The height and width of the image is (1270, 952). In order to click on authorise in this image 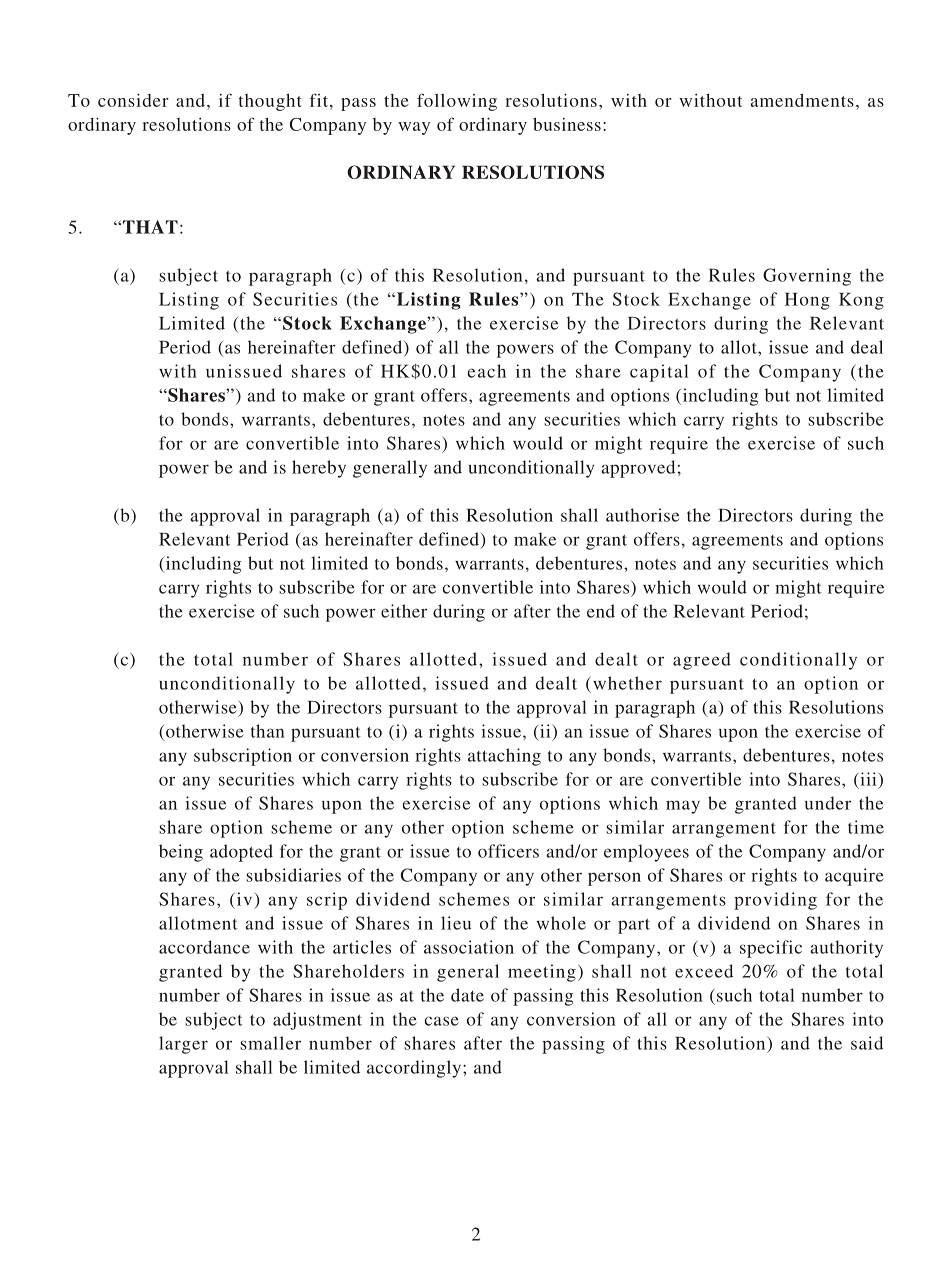, I will do `click(642, 515)`.
